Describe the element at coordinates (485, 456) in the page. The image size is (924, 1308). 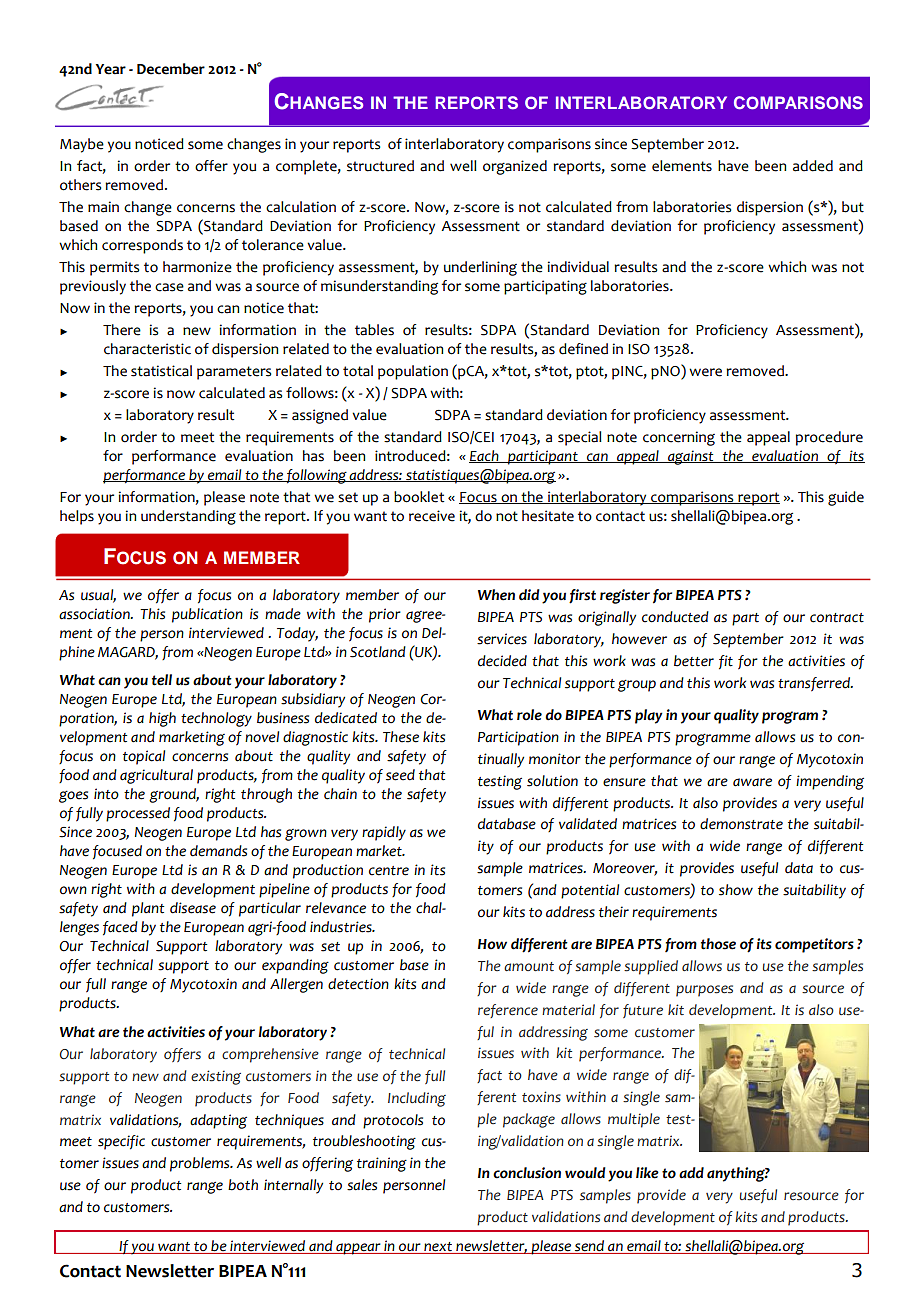
I see `Each` at that location.
